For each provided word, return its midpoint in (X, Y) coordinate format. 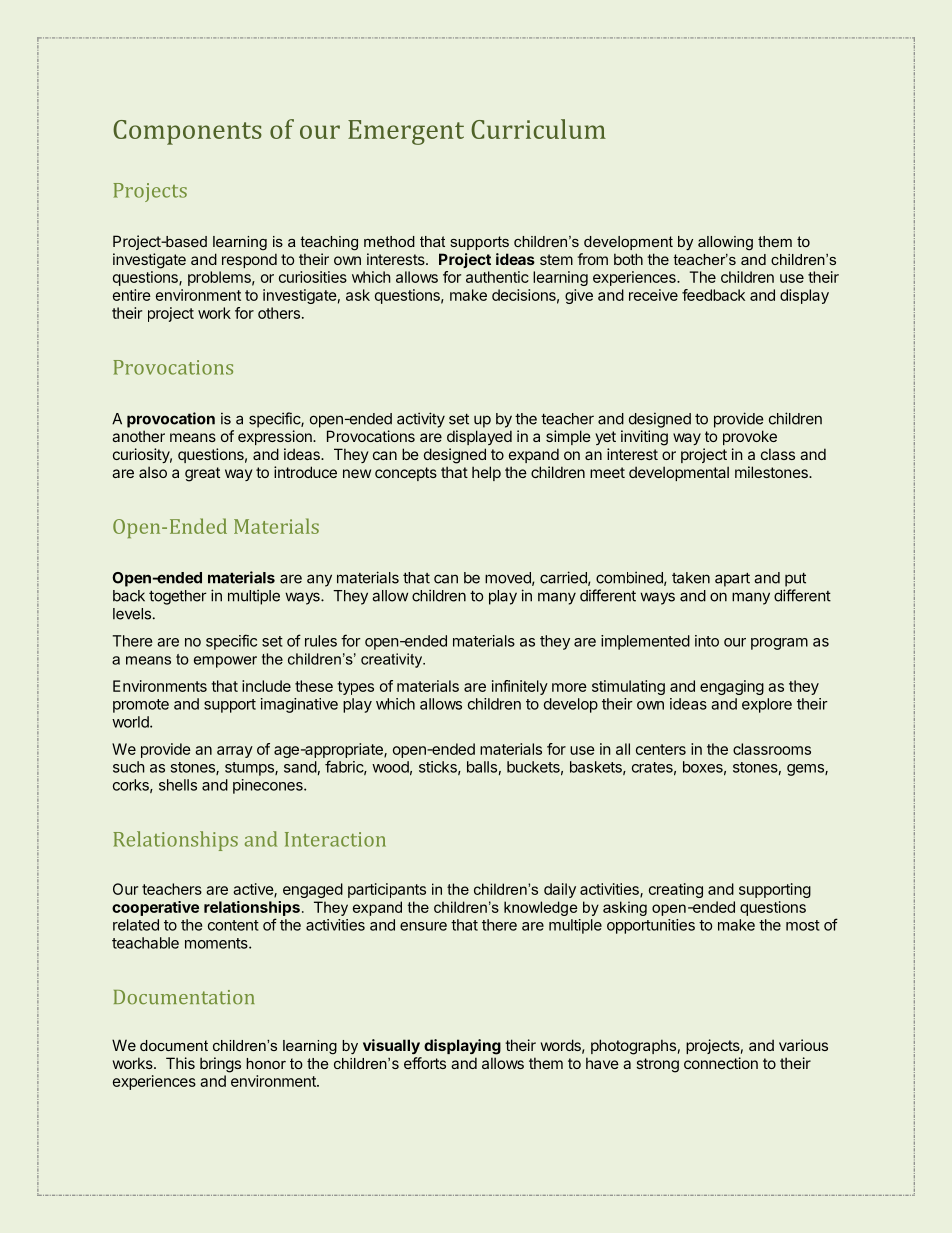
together (178, 597)
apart (732, 579)
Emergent (406, 132)
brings (220, 1065)
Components (187, 132)
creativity (393, 660)
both (628, 259)
